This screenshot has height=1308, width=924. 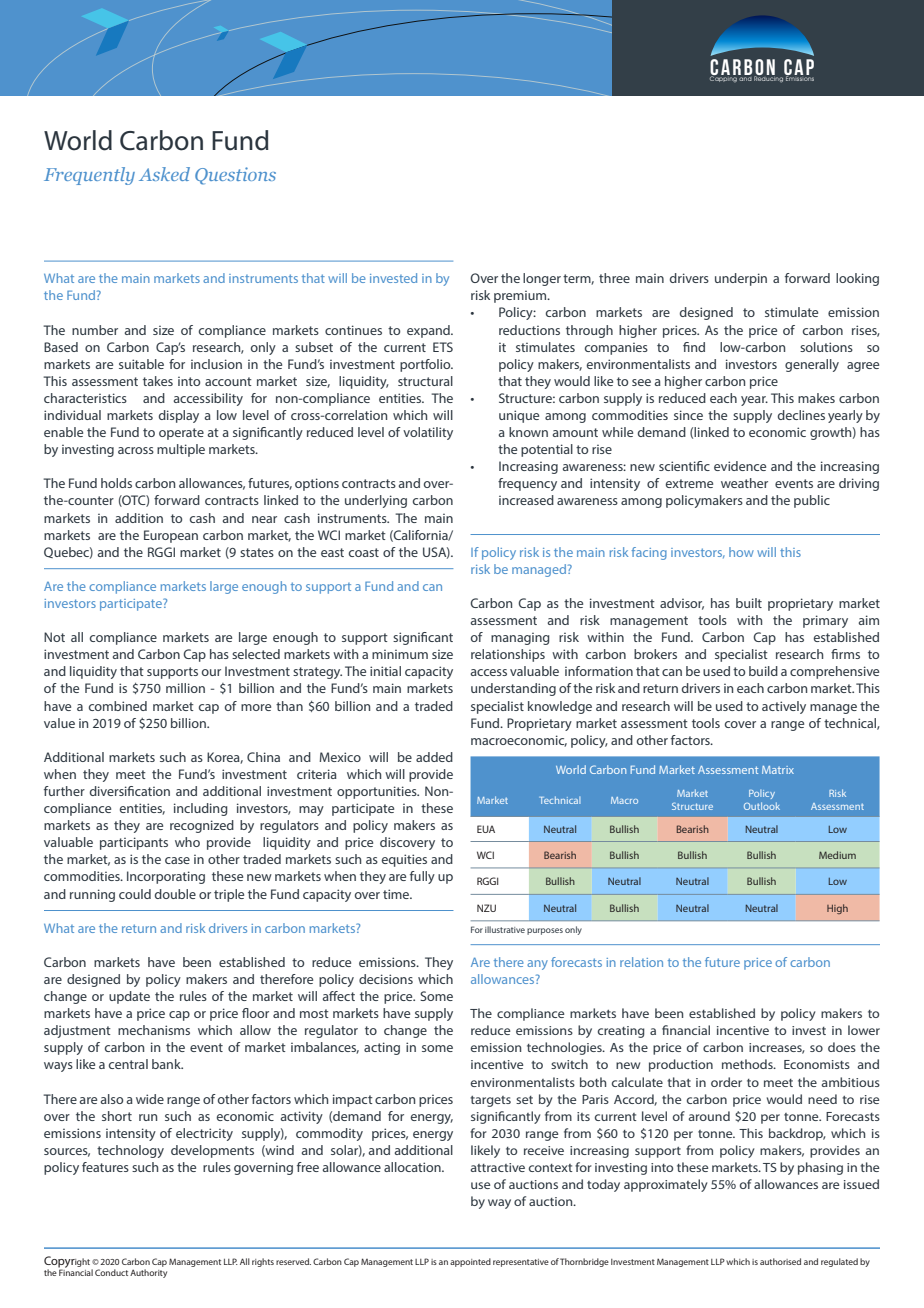 What do you see at coordinates (166, 877) in the screenshot?
I see `Incorporating` at bounding box center [166, 877].
